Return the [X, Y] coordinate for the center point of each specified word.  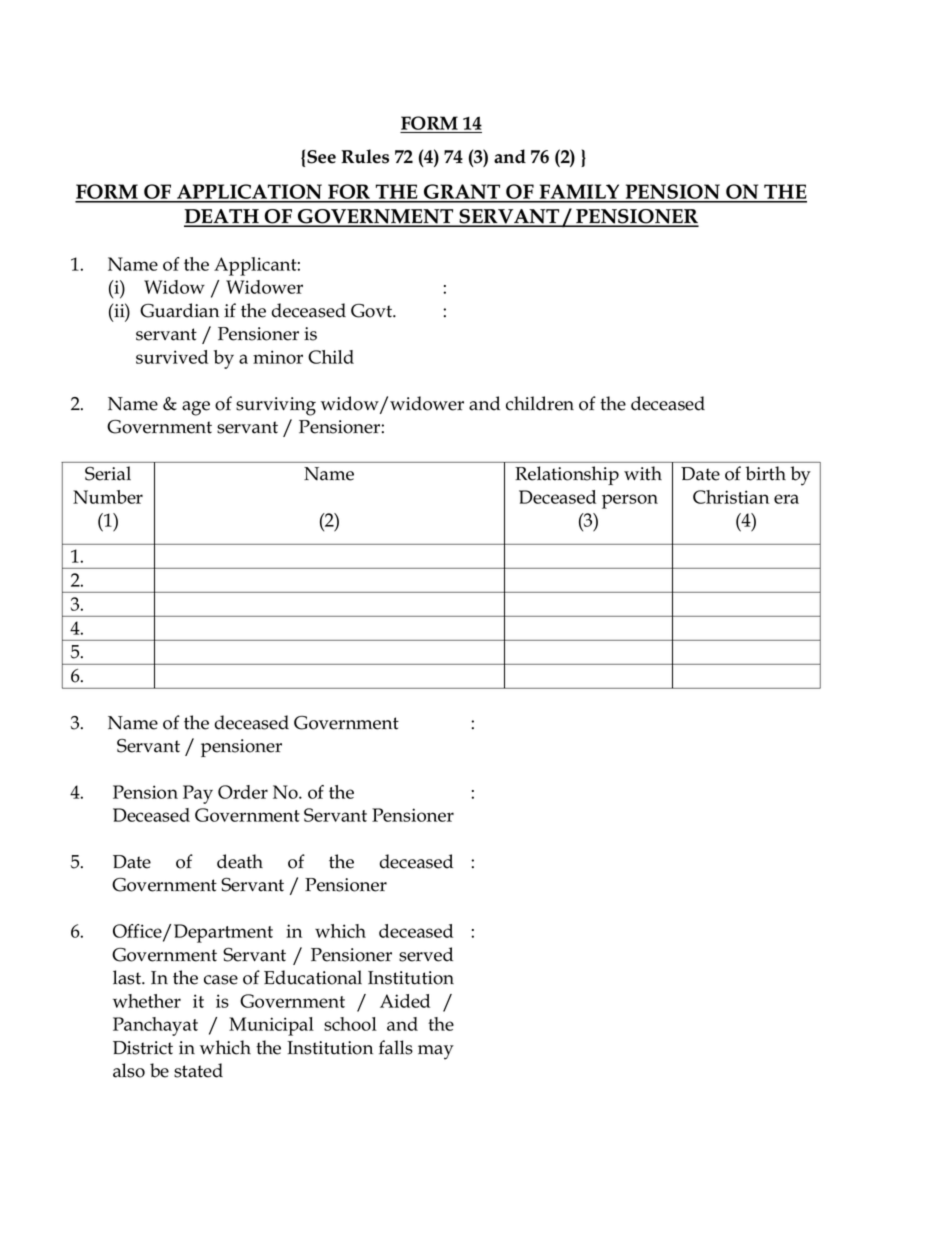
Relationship [567, 475]
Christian [731, 497]
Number [108, 497]
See [321, 157]
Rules [365, 156]
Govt [372, 311]
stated [198, 1070]
